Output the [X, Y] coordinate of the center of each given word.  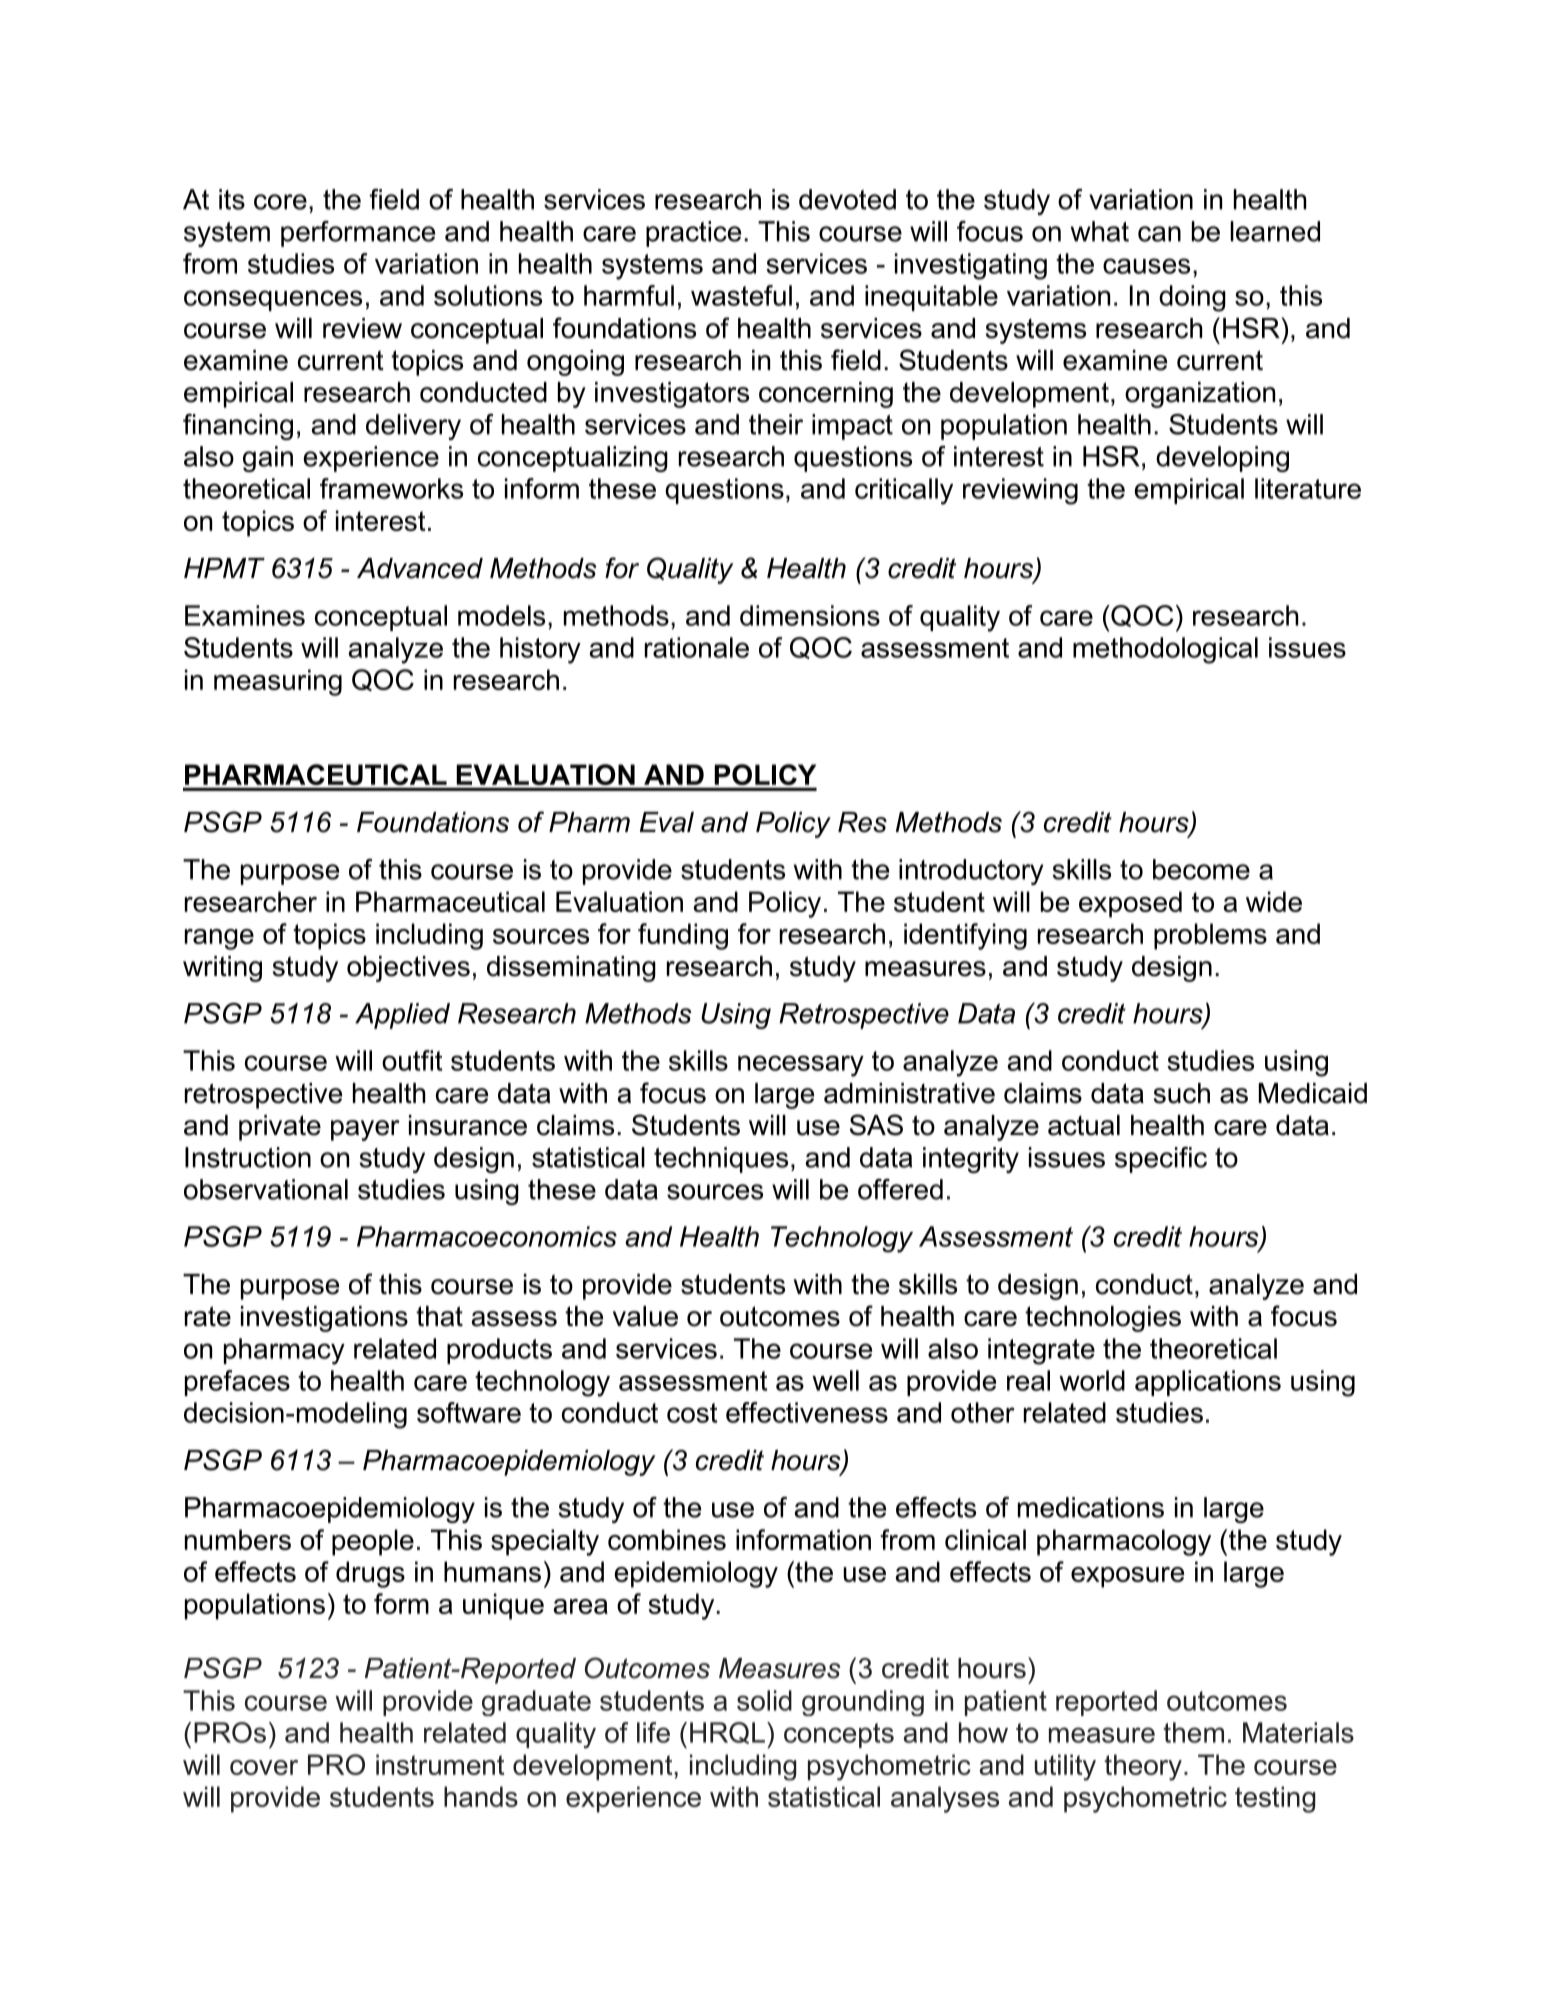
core [280, 202]
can [1159, 234]
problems [1210, 936]
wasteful [741, 295]
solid [764, 1700]
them [1193, 1732]
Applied [402, 1016]
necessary [801, 1066]
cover [264, 1767]
